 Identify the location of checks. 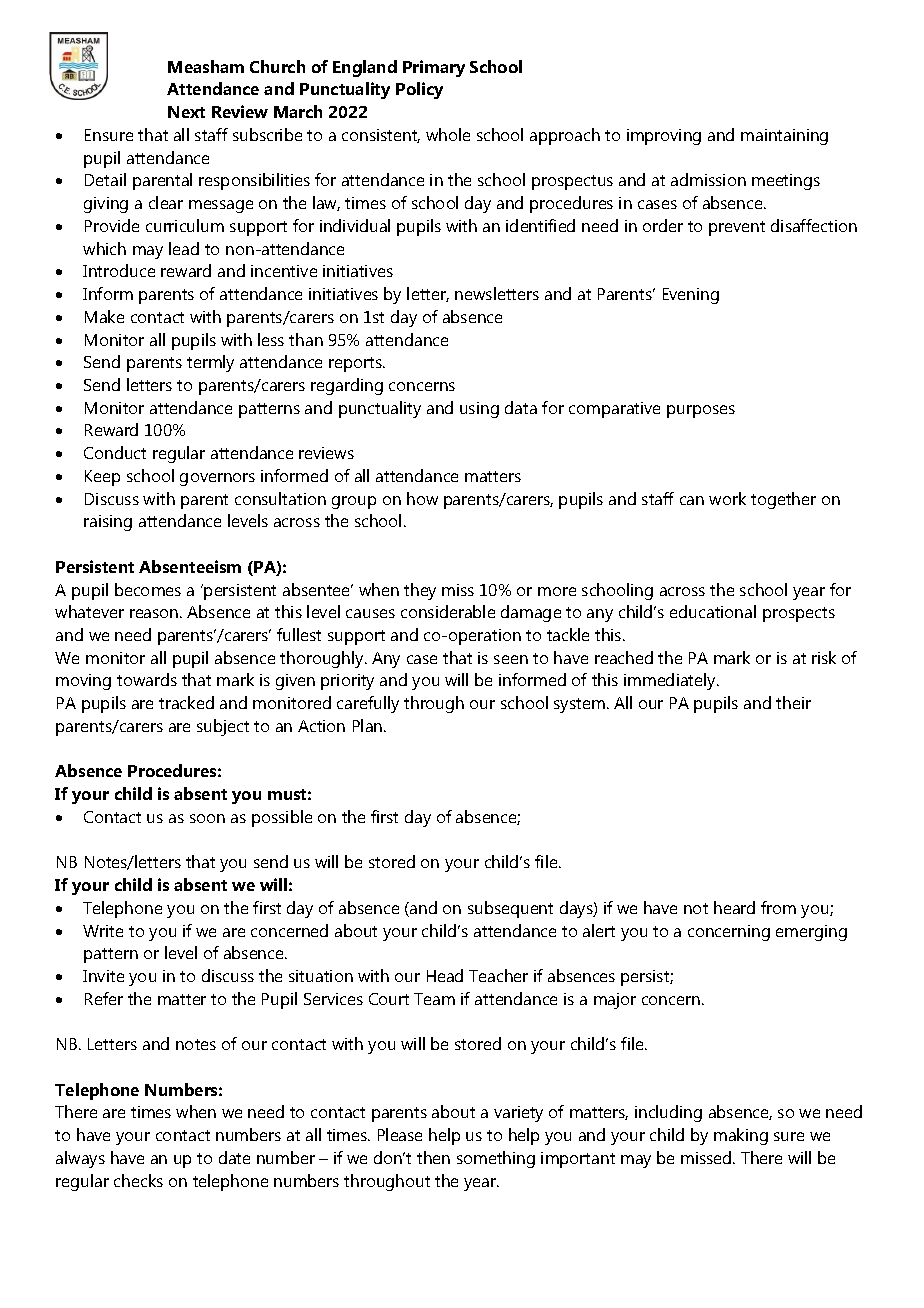
(138, 1180).
